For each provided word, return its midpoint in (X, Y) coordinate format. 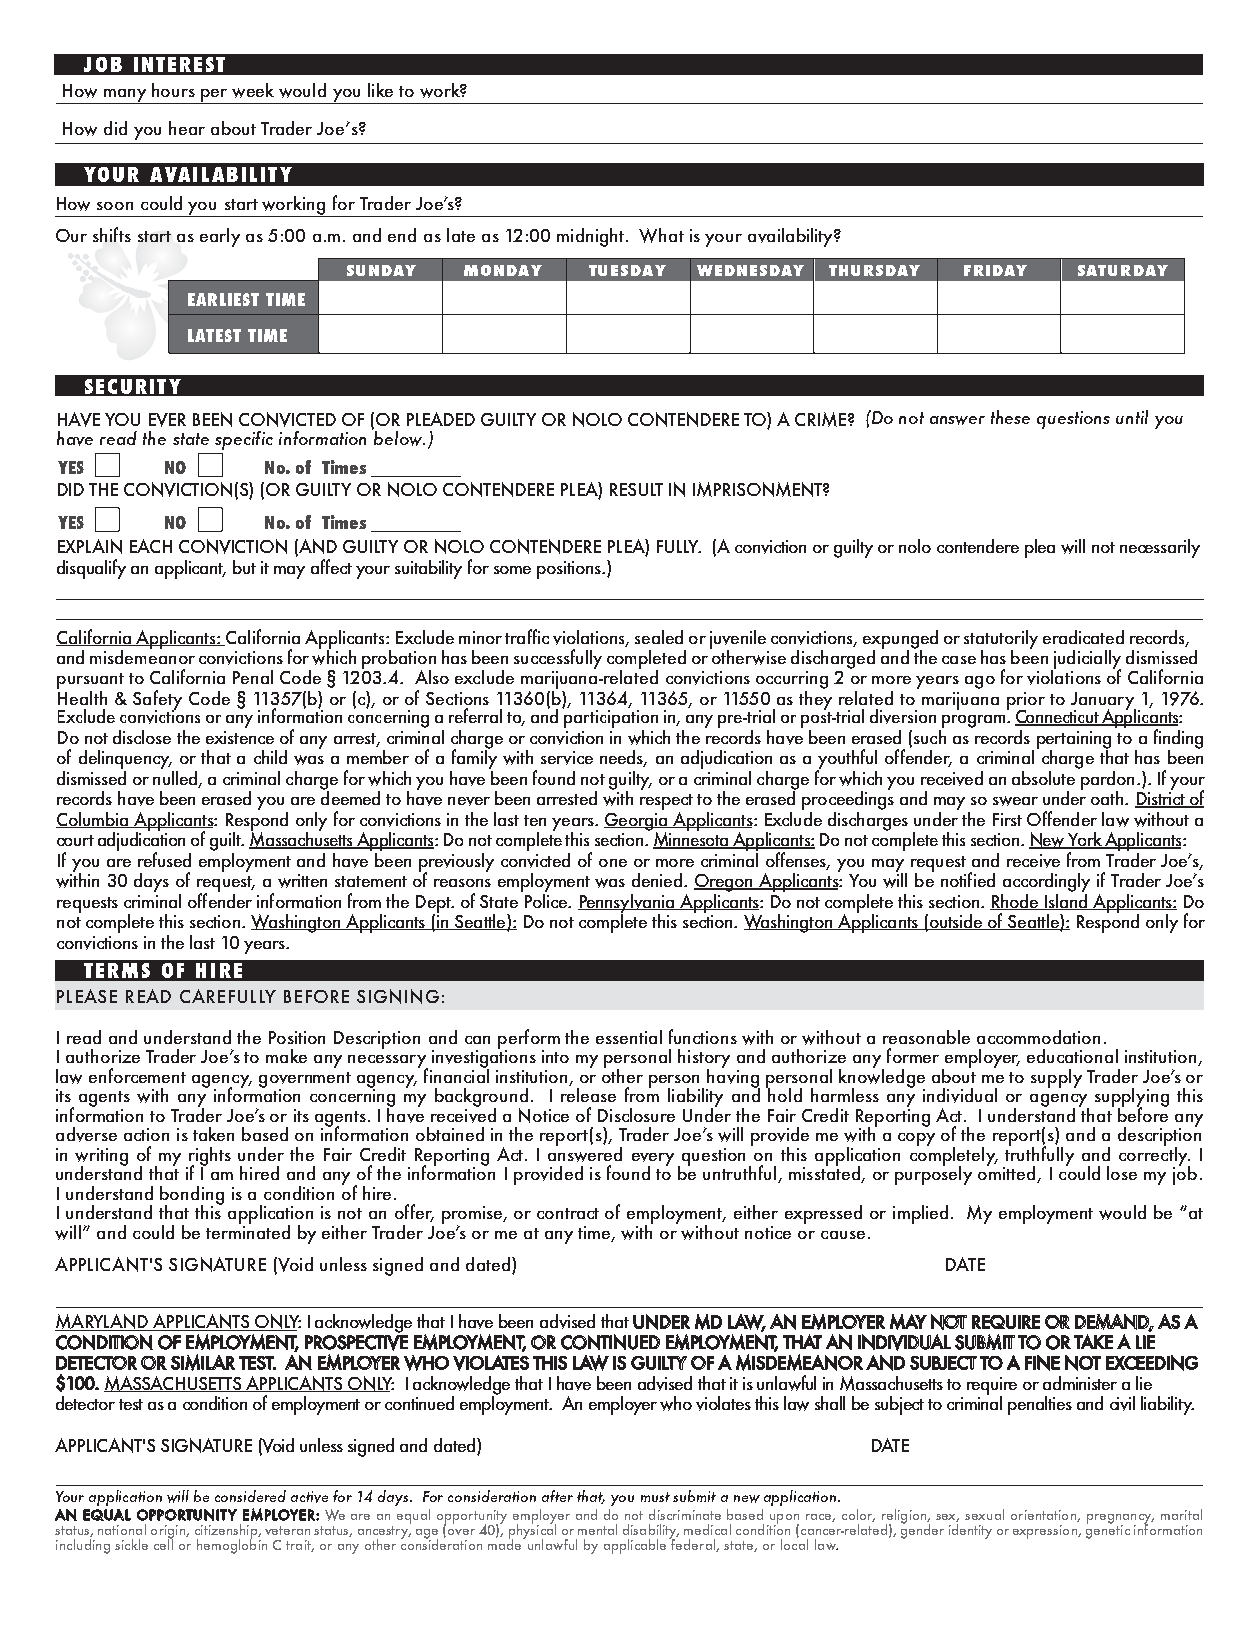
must (655, 1497)
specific (244, 440)
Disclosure (636, 1115)
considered (250, 1496)
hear (187, 128)
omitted (1008, 1173)
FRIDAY (995, 270)
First (1007, 819)
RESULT (636, 489)
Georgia (637, 823)
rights (209, 1157)
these (1010, 417)
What (661, 235)
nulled (176, 778)
